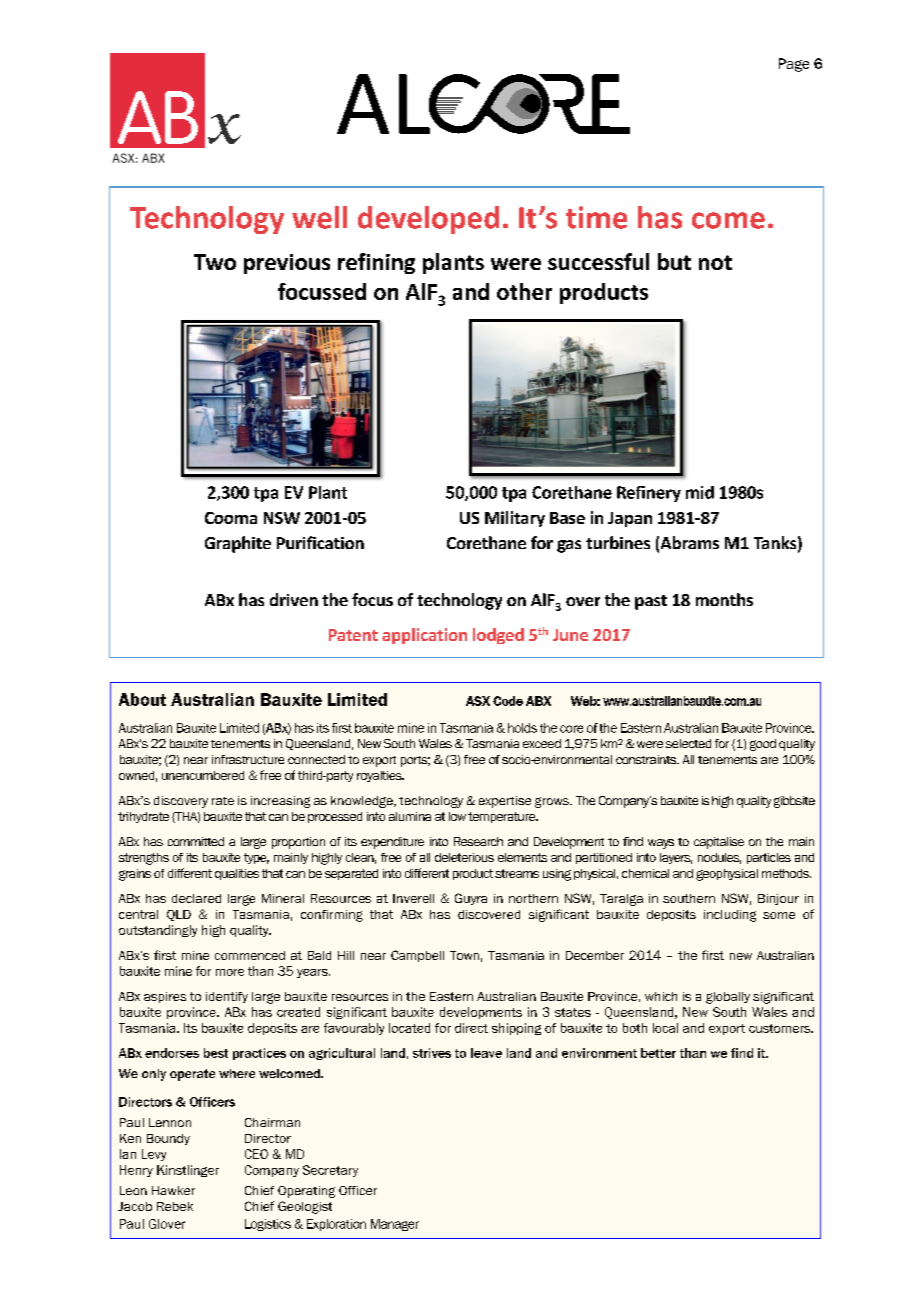 The height and width of the document is (1308, 924). Describe the element at coordinates (700, 492) in the document. I see `mid` at that location.
